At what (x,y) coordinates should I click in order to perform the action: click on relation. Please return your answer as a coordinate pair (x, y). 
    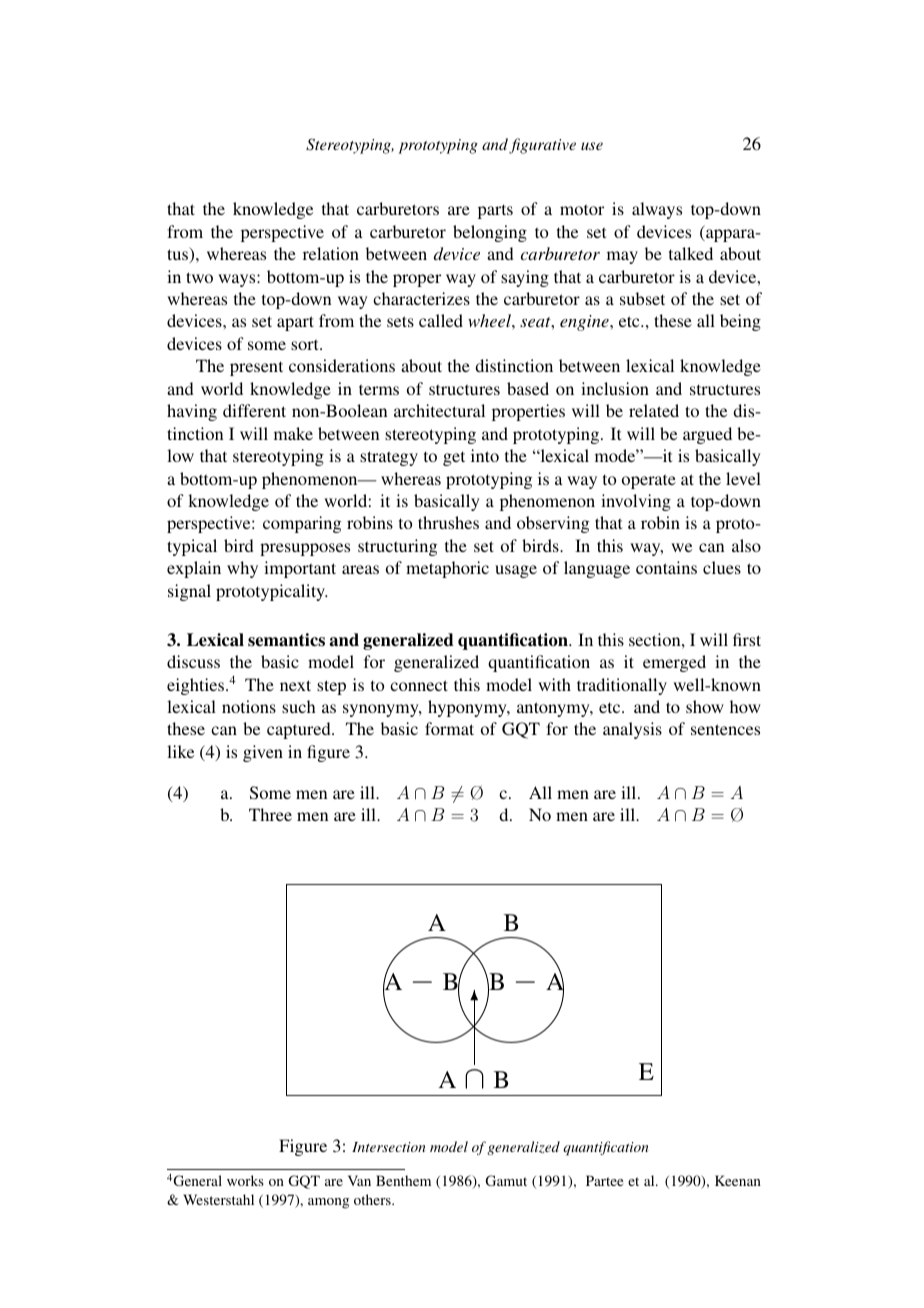
    Looking at the image, I should click on (331, 253).
